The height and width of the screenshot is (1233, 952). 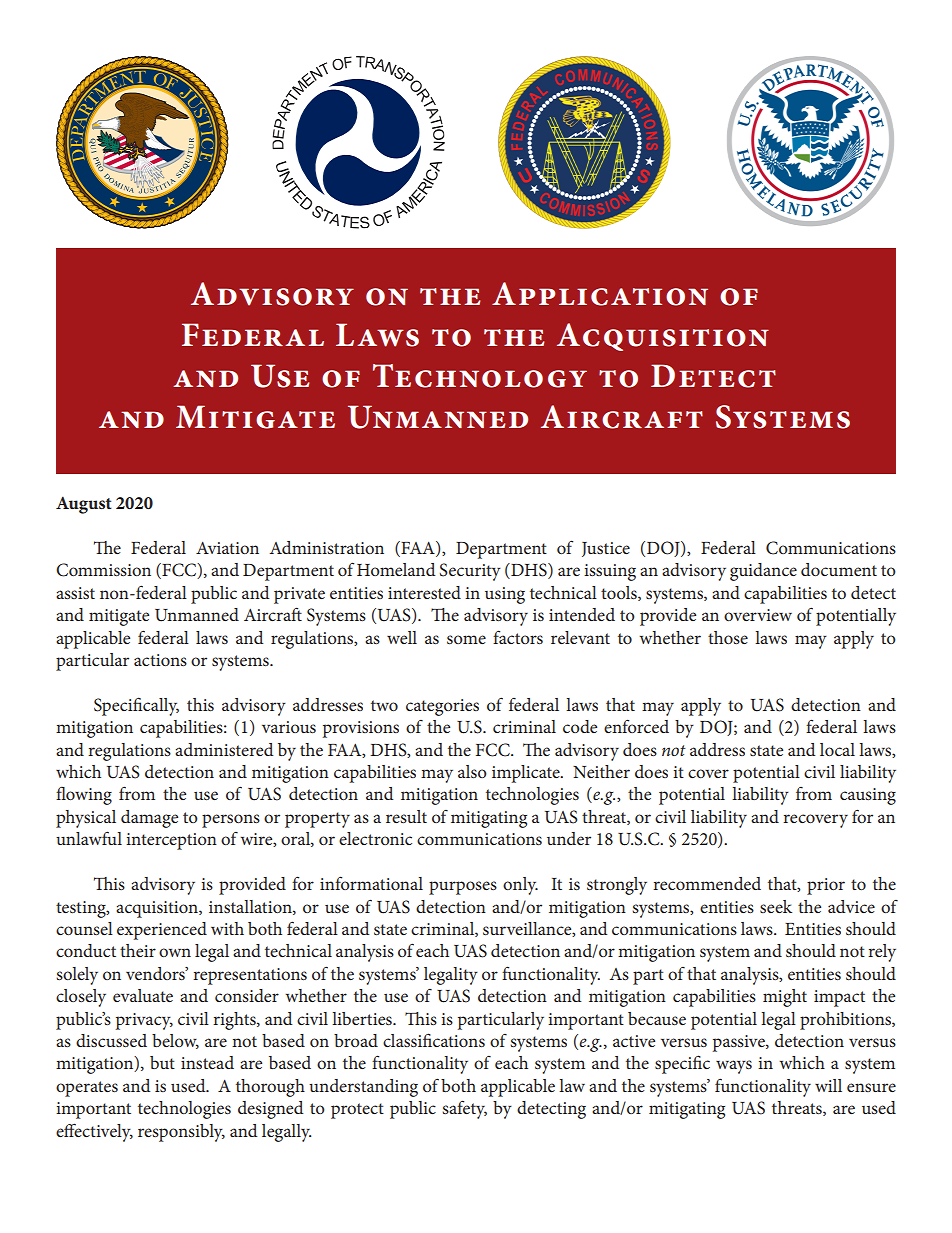 I want to click on will, so click(x=828, y=1085).
